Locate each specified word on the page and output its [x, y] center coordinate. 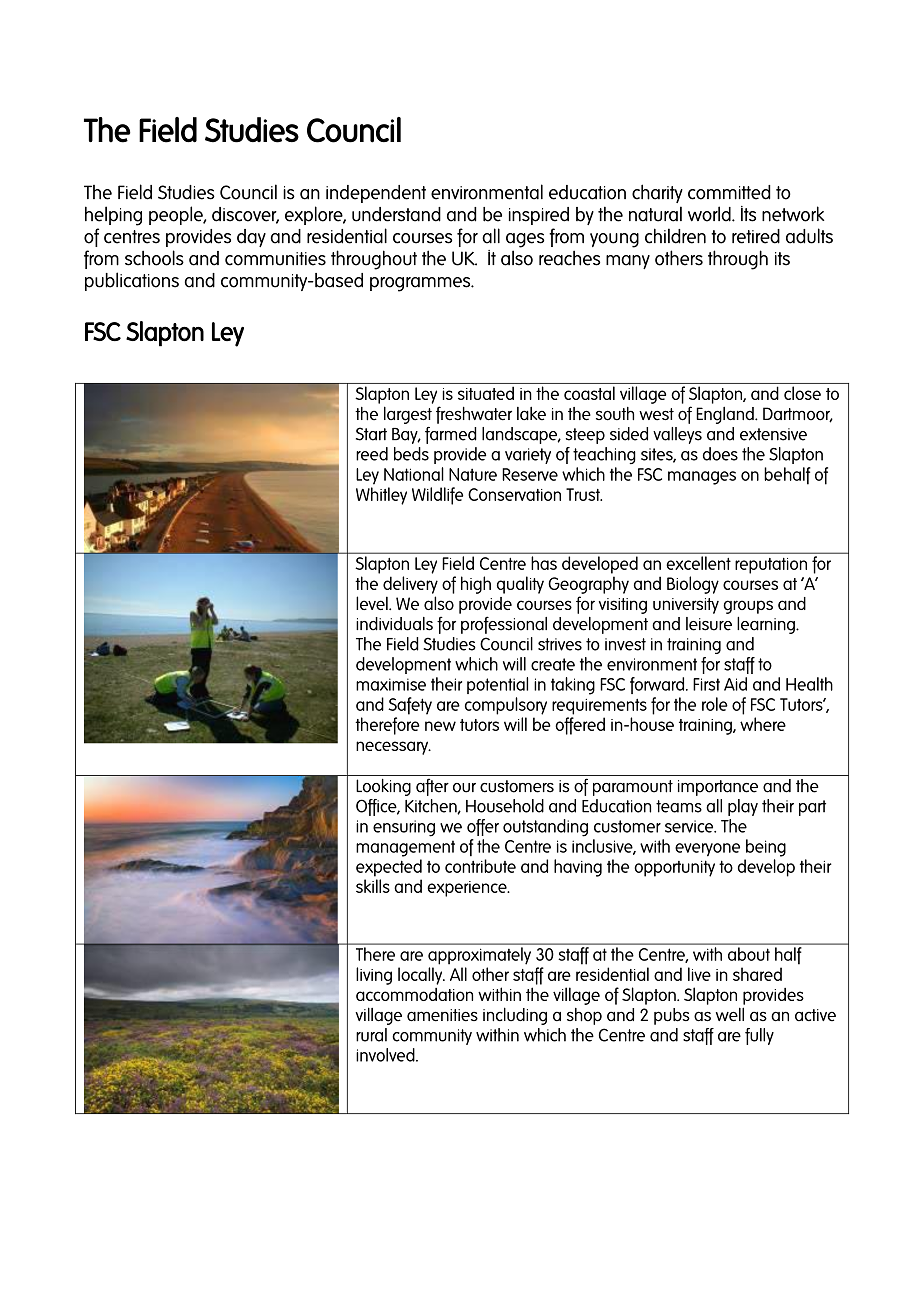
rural [371, 1035]
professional [504, 625]
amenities [442, 1015]
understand [396, 214]
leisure [709, 624]
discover [245, 215]
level [373, 603]
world [710, 214]
